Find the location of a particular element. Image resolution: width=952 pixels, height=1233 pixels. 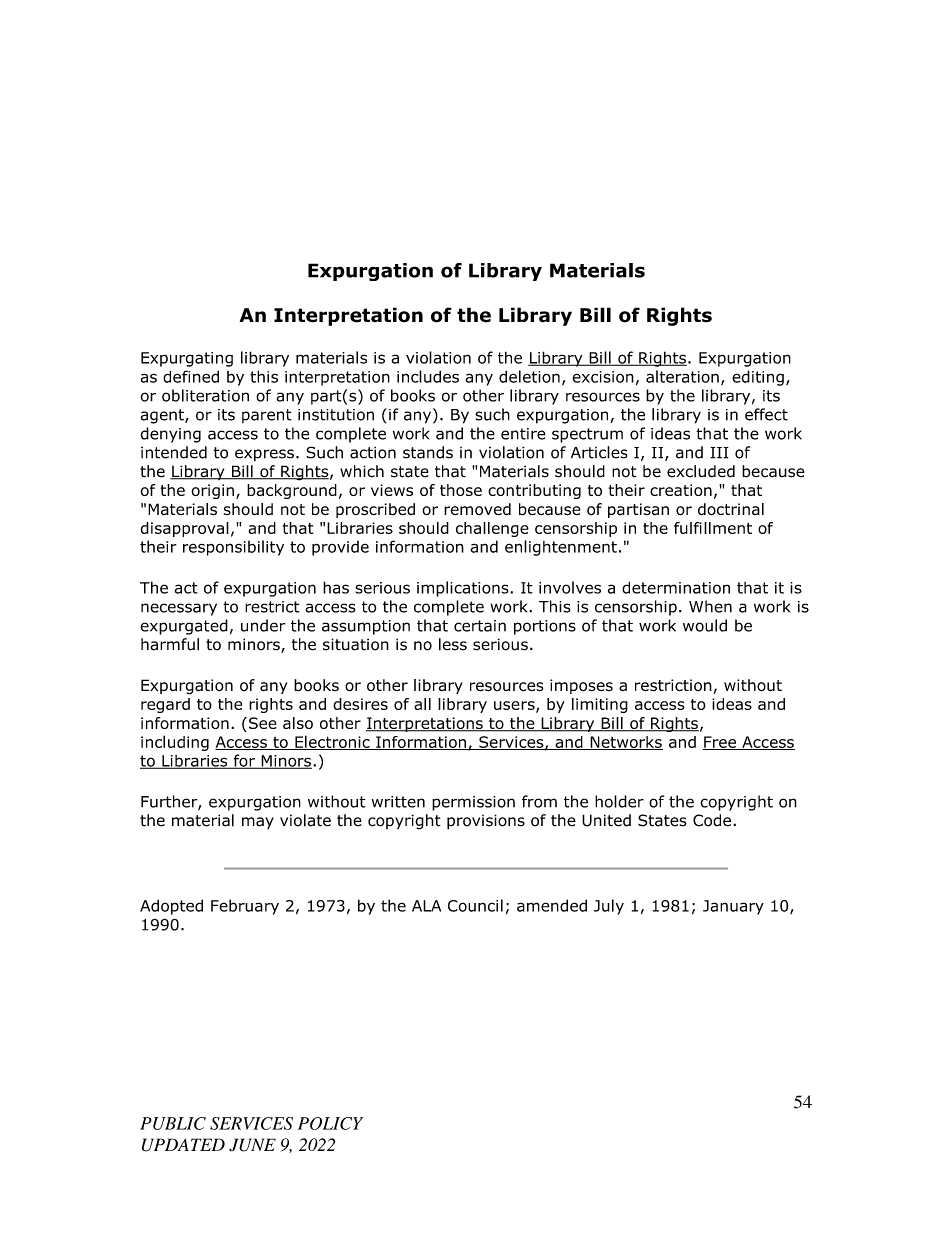

responsibility is located at coordinates (233, 548).
